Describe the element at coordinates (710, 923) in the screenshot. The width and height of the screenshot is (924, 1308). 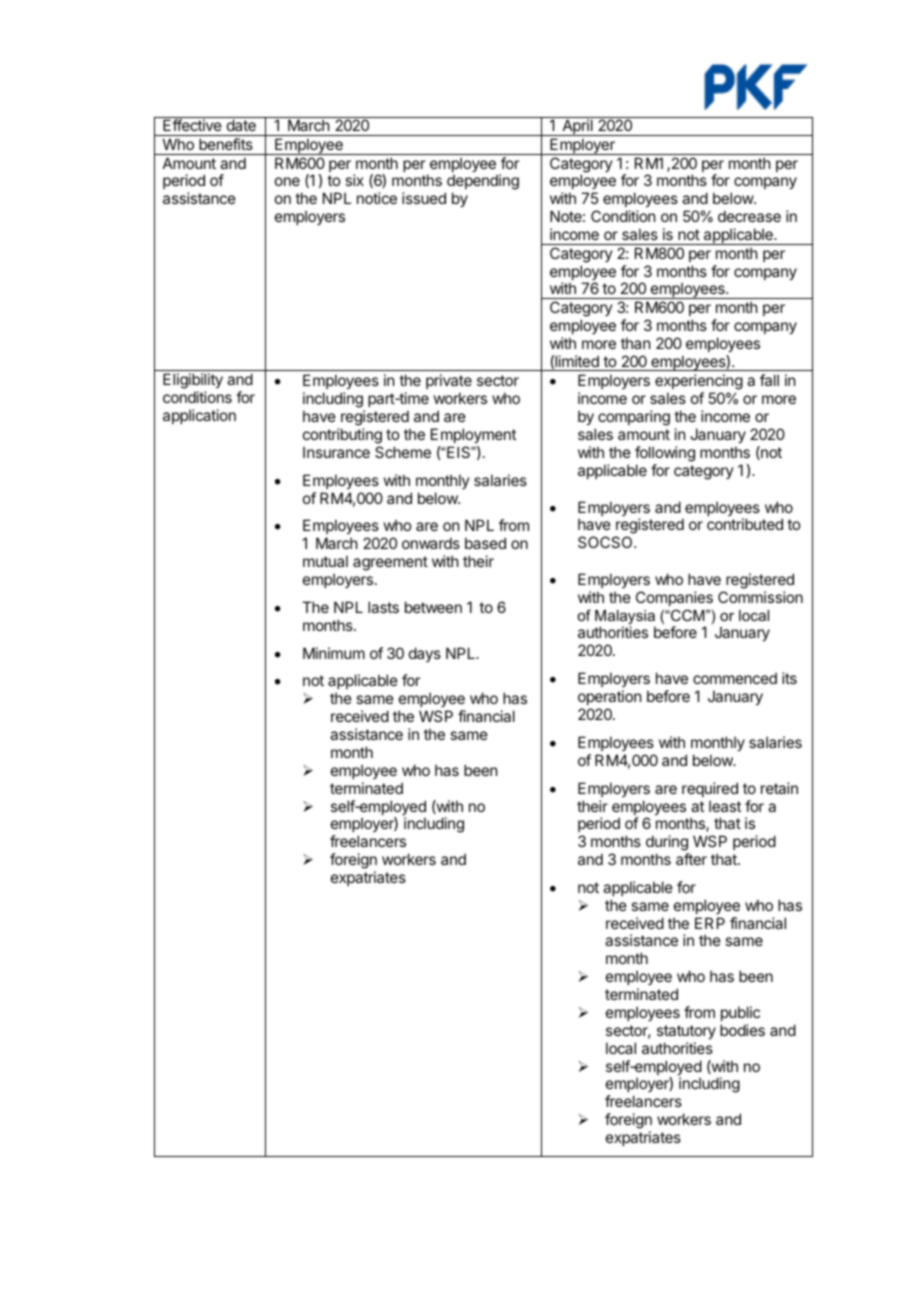
I see `ERP` at that location.
